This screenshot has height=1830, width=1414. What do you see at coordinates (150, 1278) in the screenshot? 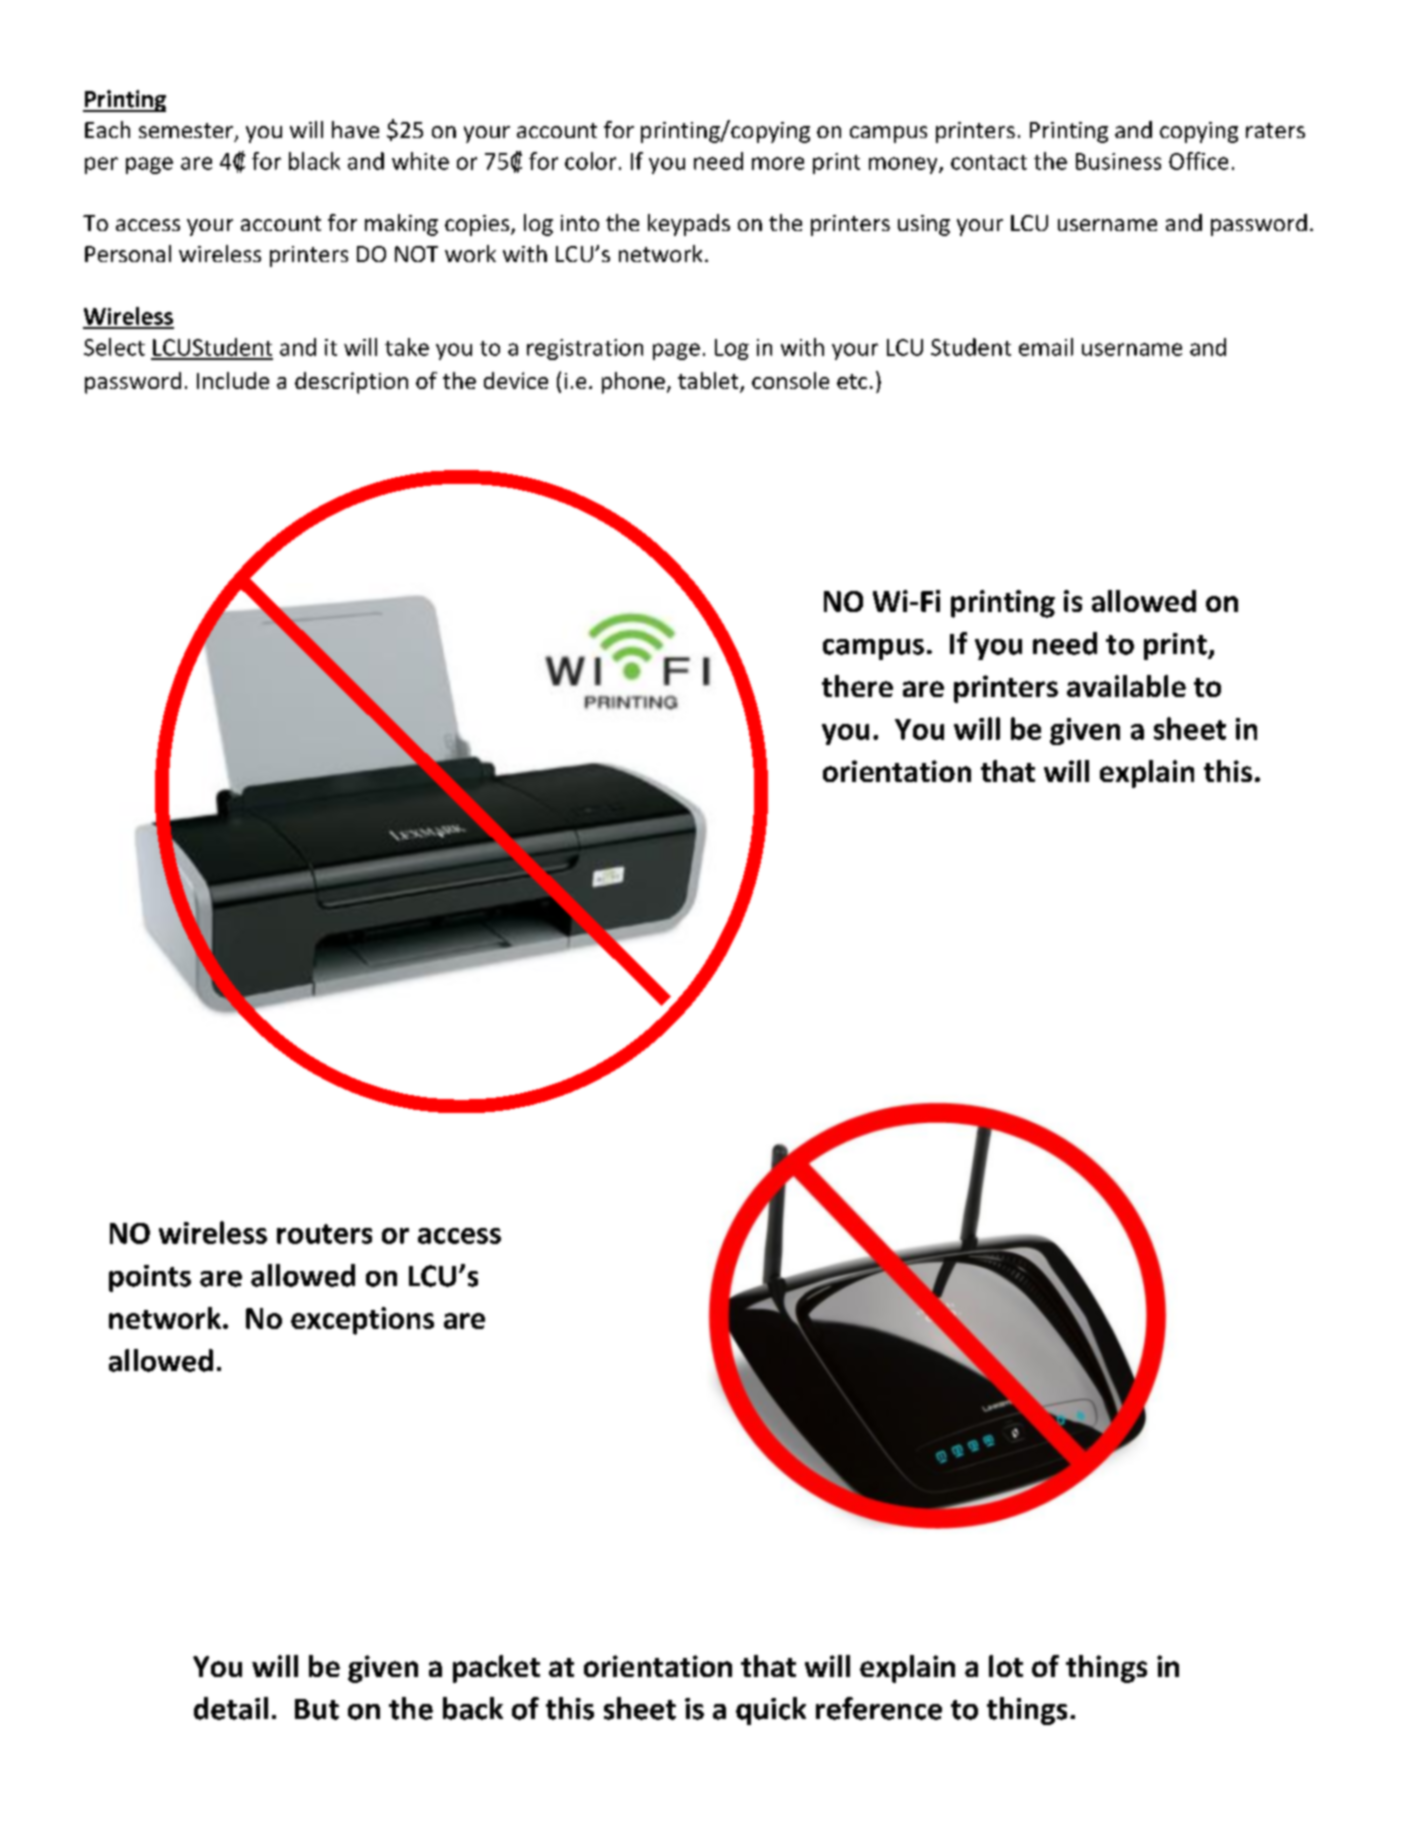
I see `points` at bounding box center [150, 1278].
